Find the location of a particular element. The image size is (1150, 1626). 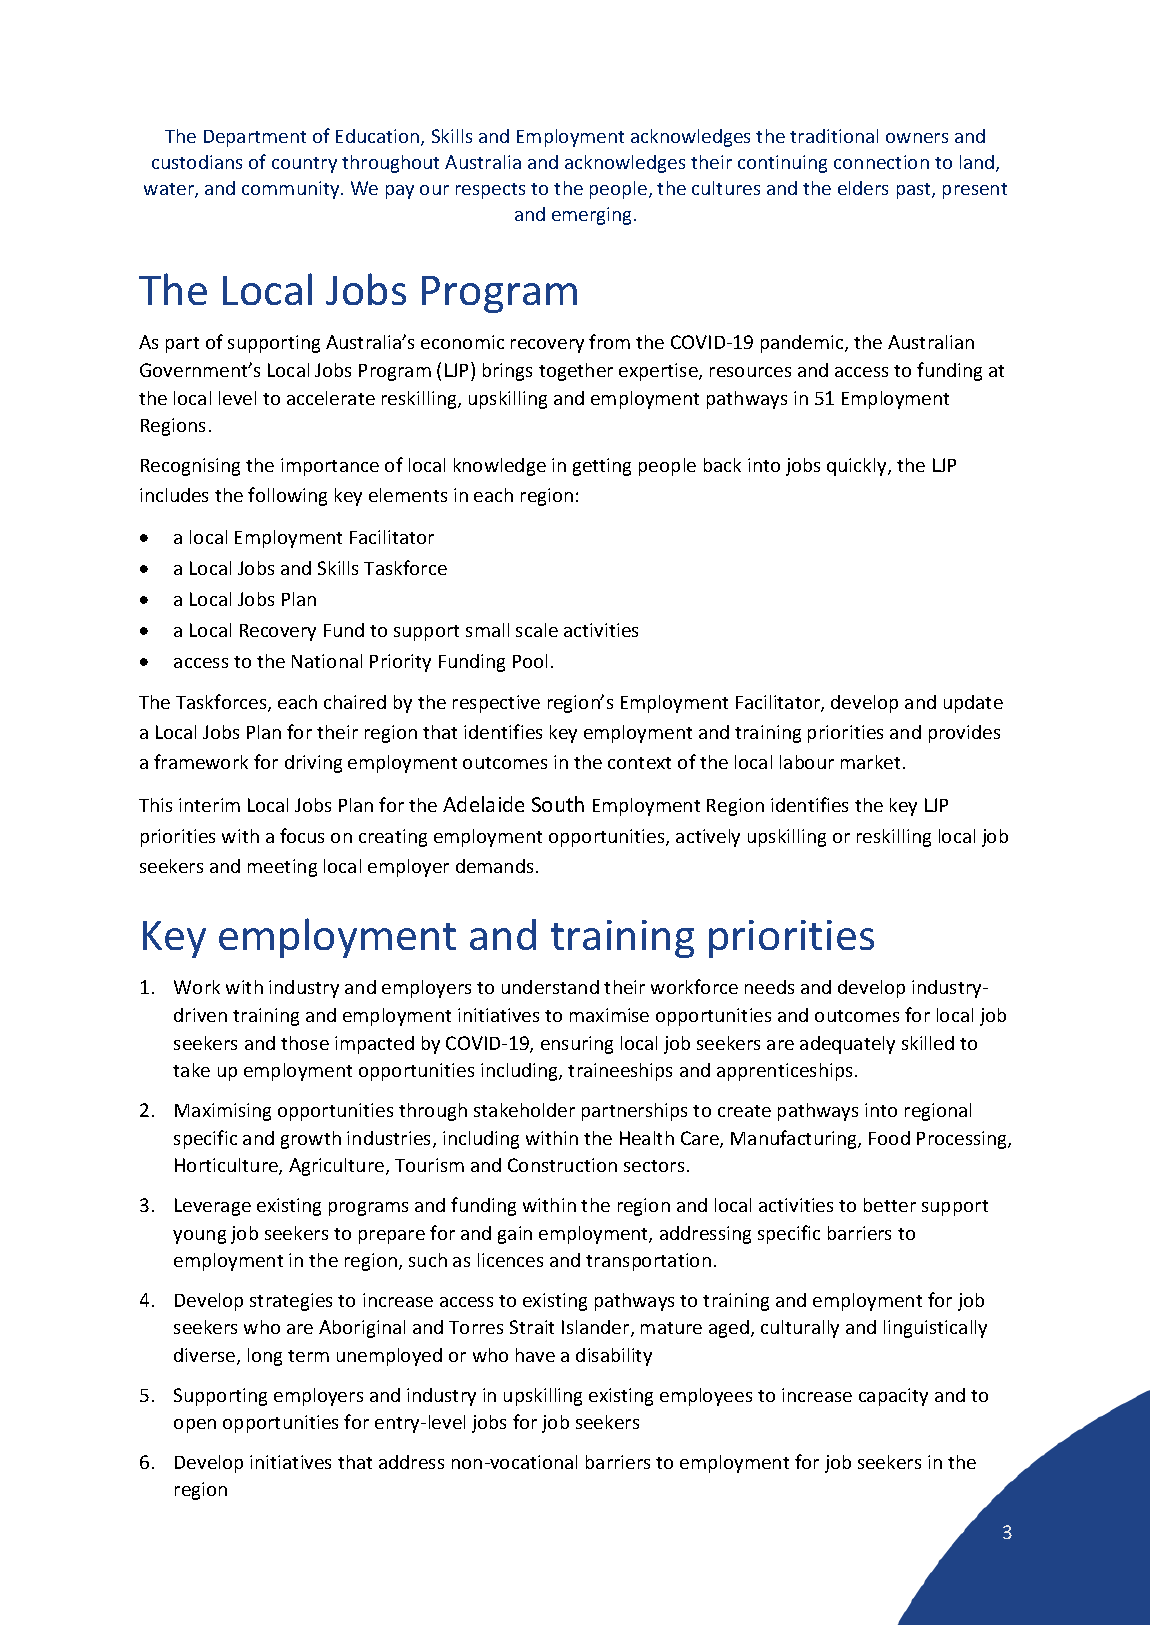

emerging is located at coordinates (593, 216).
